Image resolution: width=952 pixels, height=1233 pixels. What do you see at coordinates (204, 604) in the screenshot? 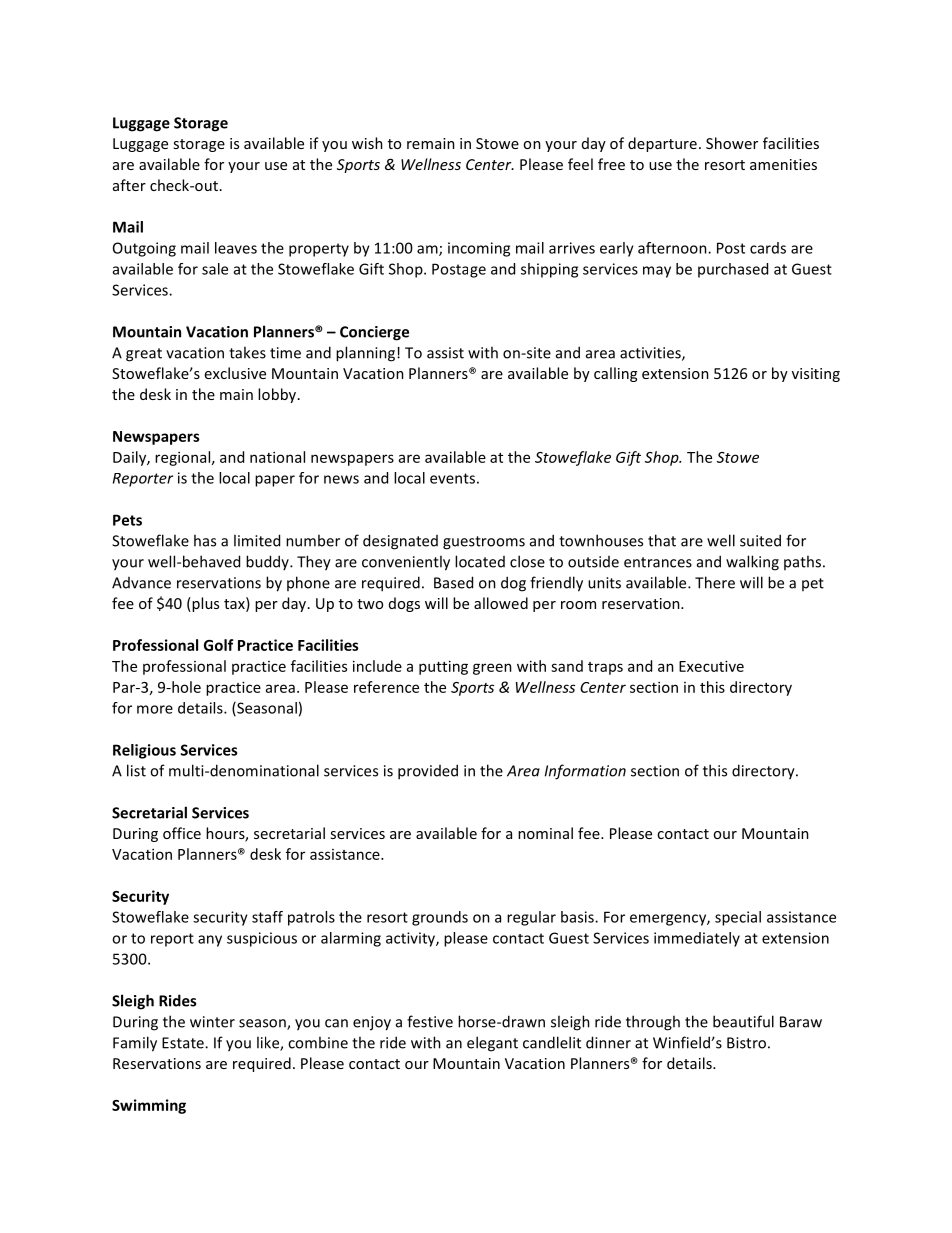
I see `plus` at bounding box center [204, 604].
